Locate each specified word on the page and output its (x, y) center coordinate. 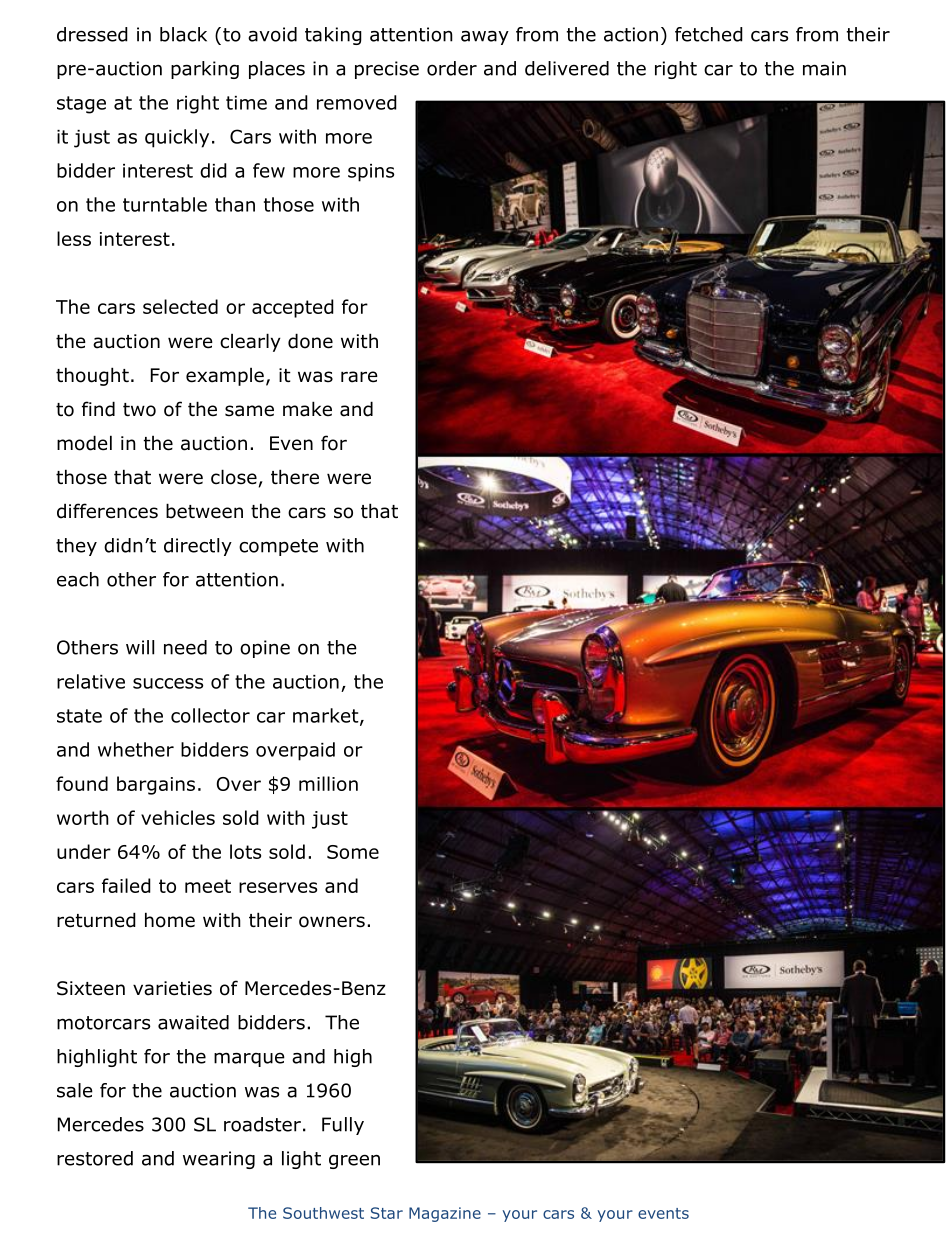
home (170, 920)
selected (180, 306)
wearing (219, 1160)
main (824, 68)
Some (353, 852)
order (452, 68)
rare (359, 377)
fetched (709, 34)
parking (205, 70)
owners (332, 922)
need (185, 647)
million (328, 783)
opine (265, 649)
